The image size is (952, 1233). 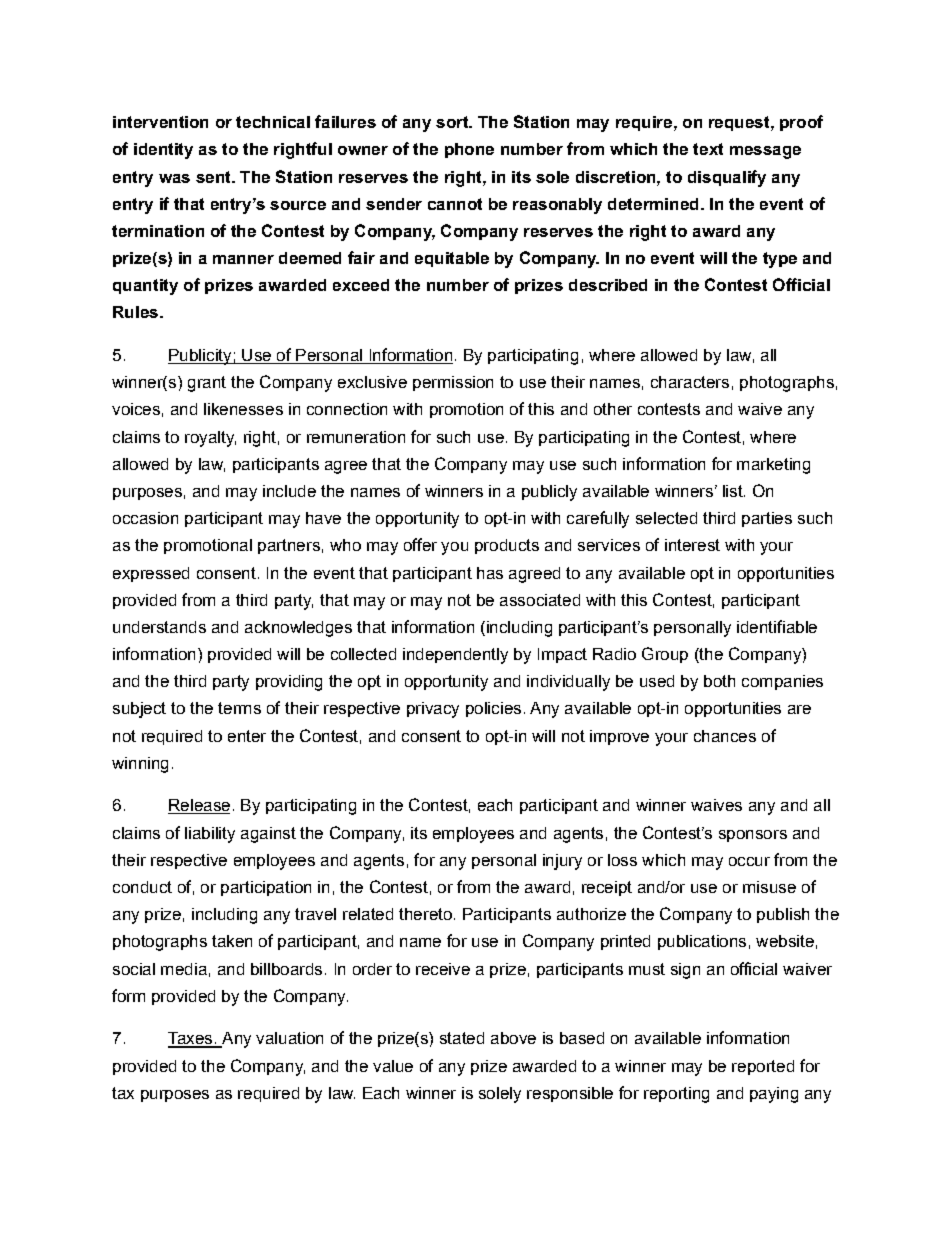 What do you see at coordinates (159, 627) in the document?
I see `understands` at bounding box center [159, 627].
